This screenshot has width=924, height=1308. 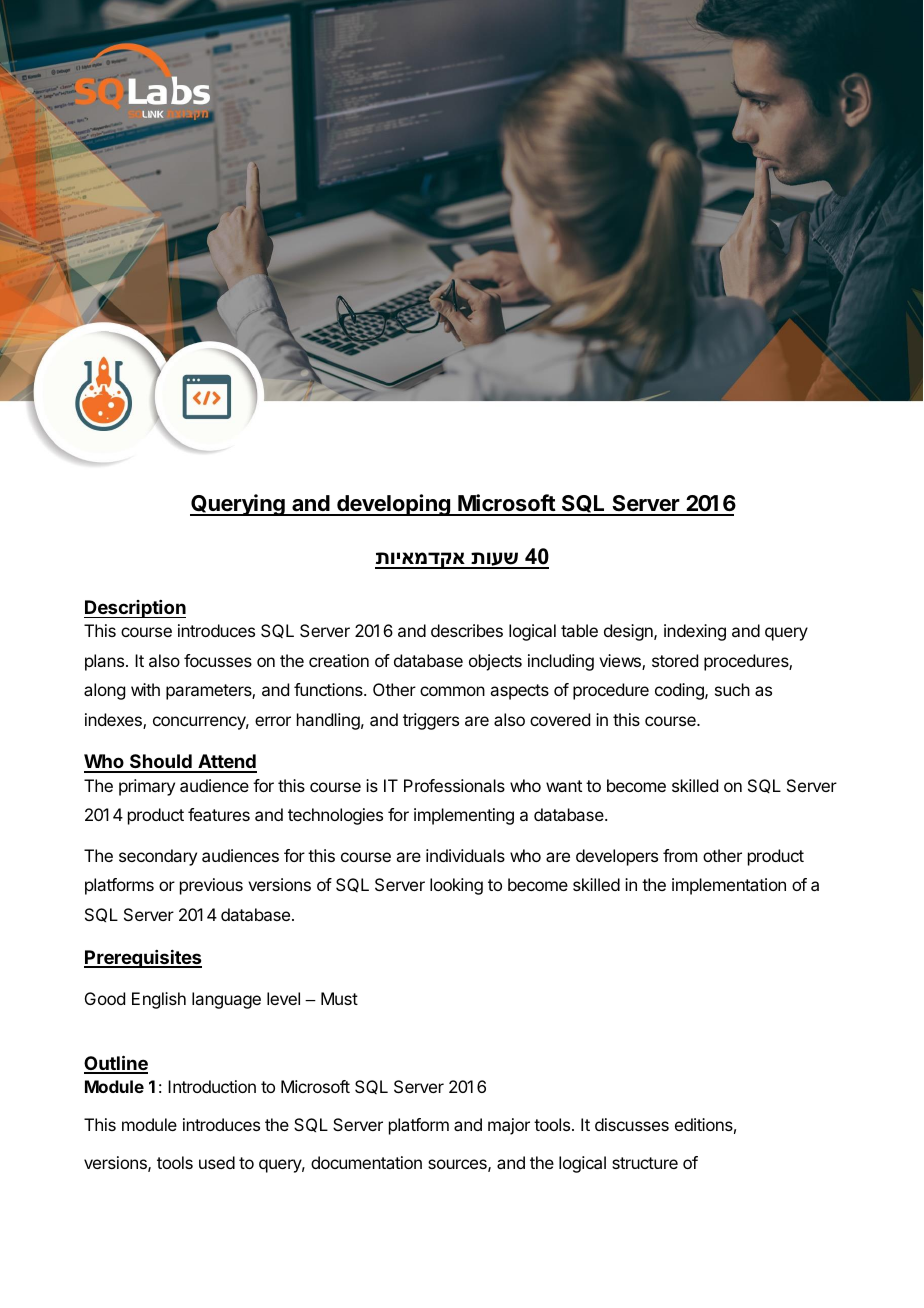 What do you see at coordinates (629, 632) in the screenshot?
I see `design` at bounding box center [629, 632].
